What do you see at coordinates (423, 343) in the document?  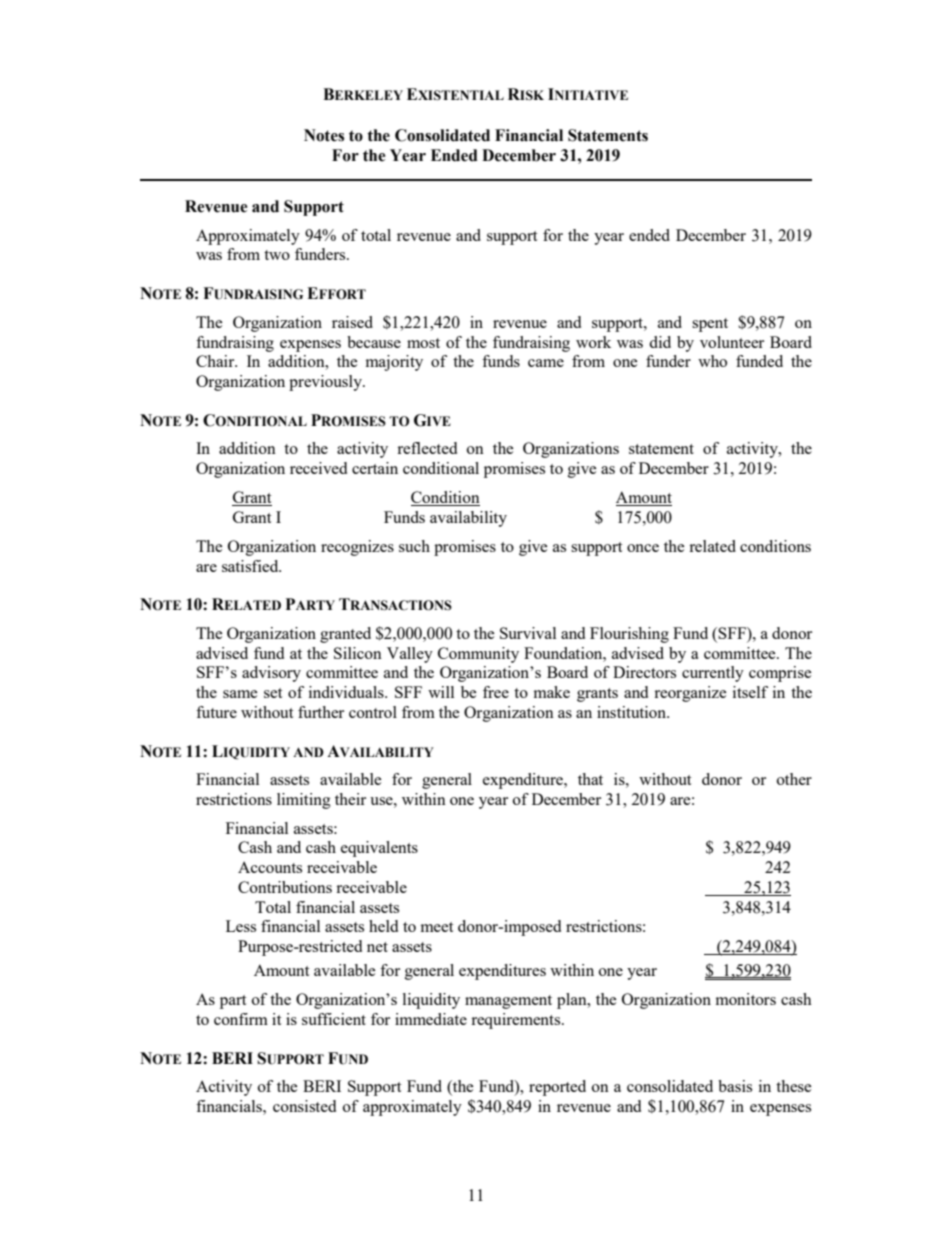 I see `most` at bounding box center [423, 343].
